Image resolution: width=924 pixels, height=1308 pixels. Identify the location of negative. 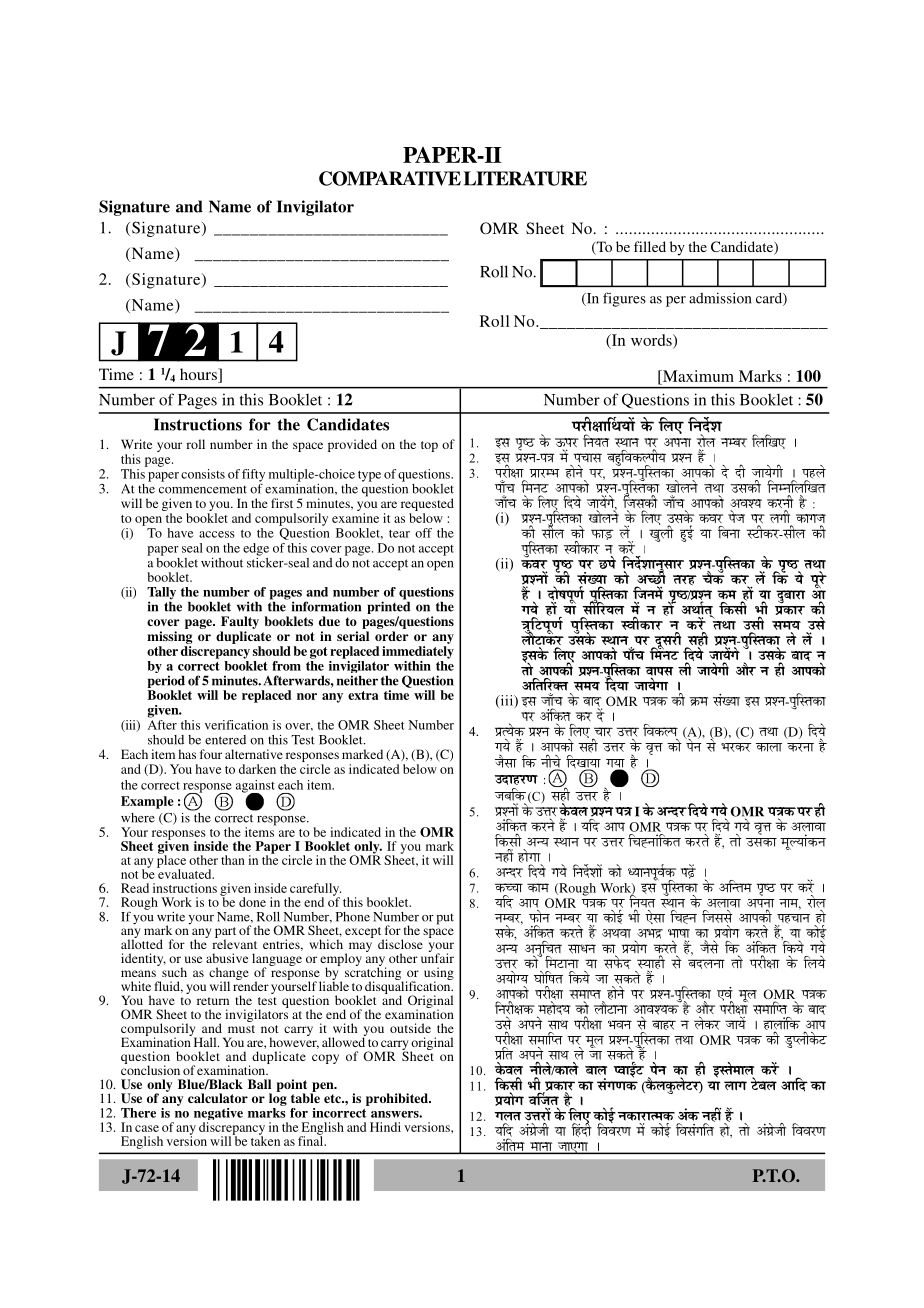
(218, 1115).
